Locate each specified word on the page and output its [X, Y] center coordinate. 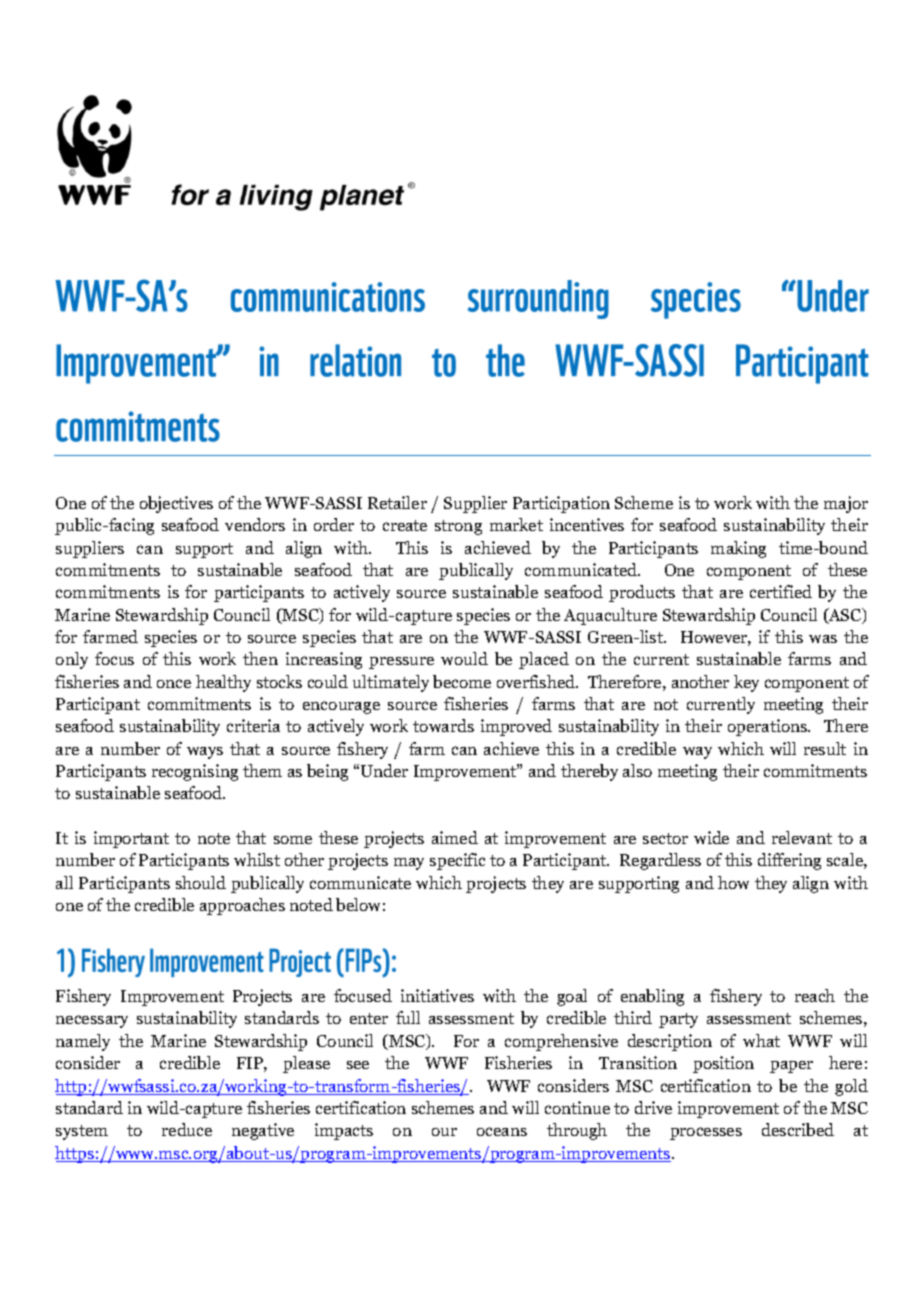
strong [458, 527]
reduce [187, 1129]
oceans [502, 1131]
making [738, 549]
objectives [176, 504]
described [798, 1129]
